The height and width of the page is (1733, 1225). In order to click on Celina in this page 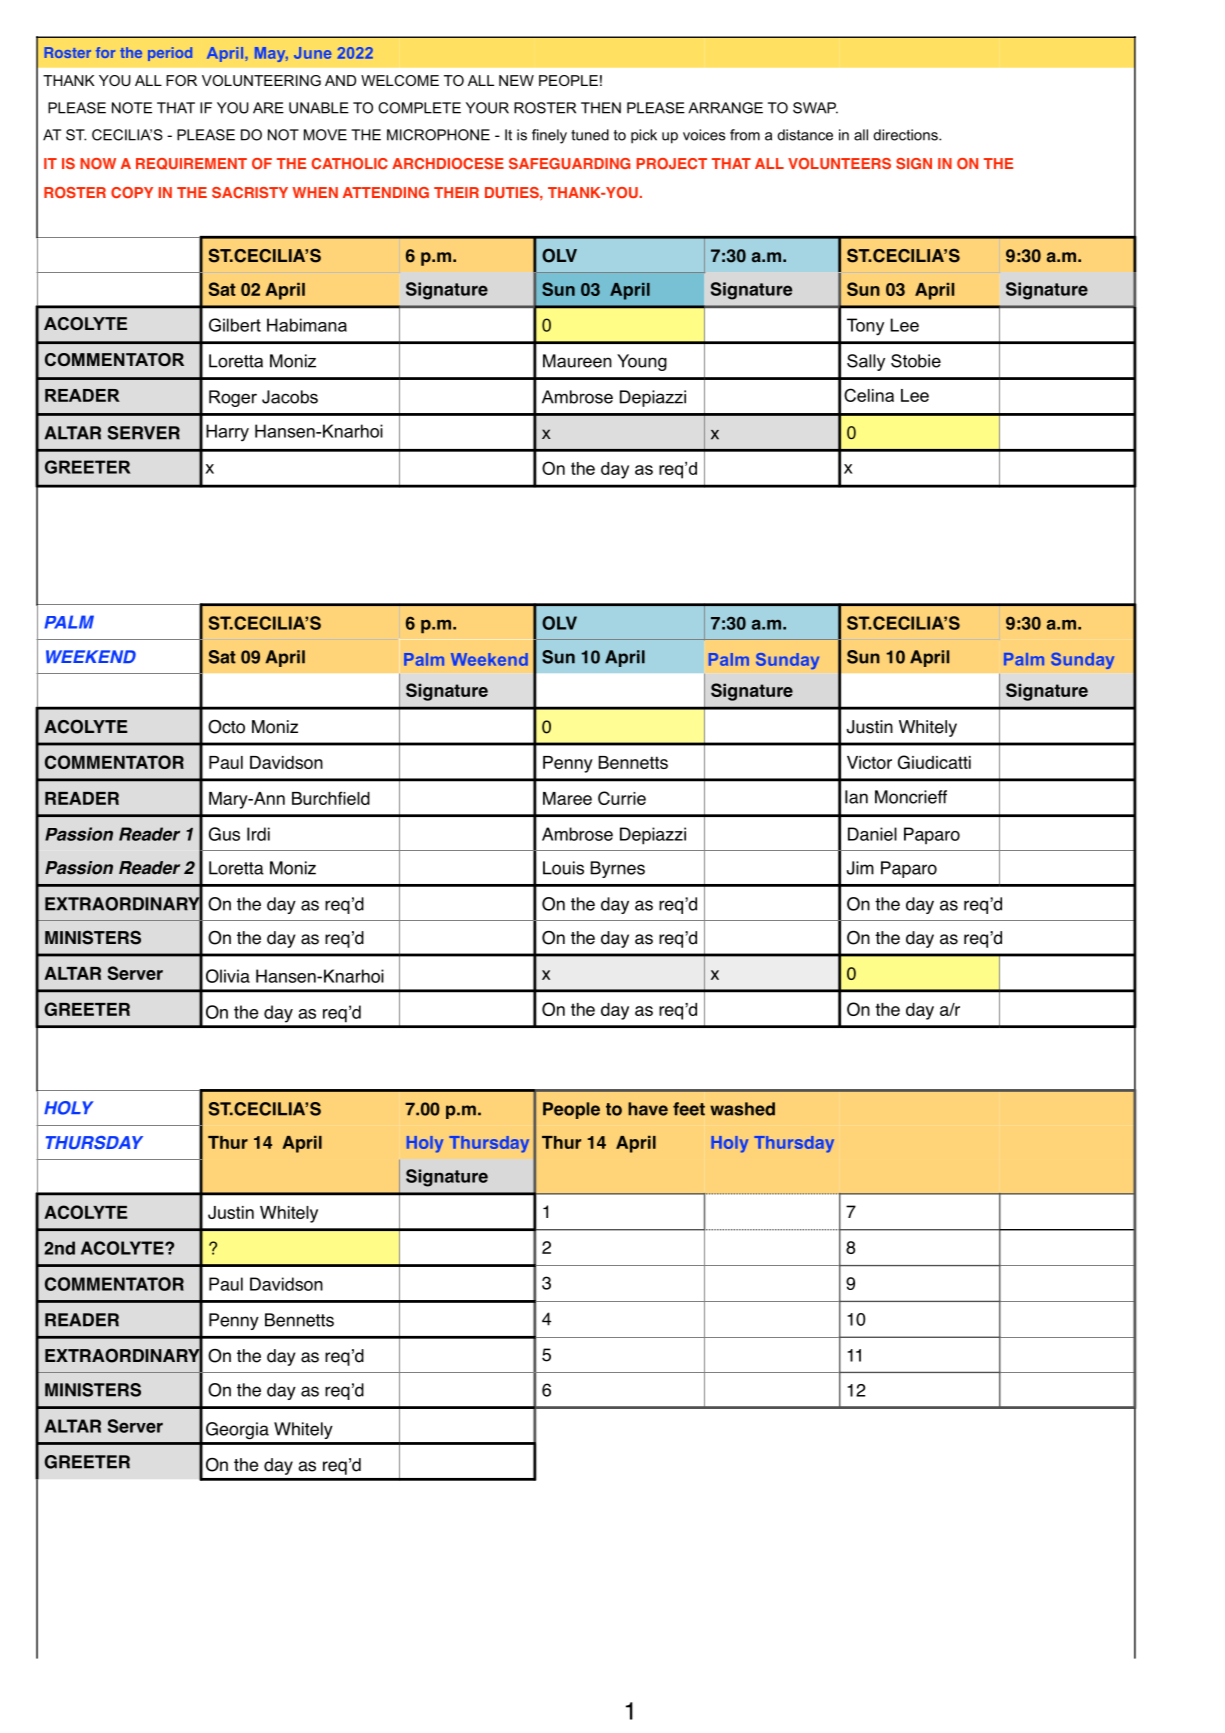, I will do `click(869, 395)`.
